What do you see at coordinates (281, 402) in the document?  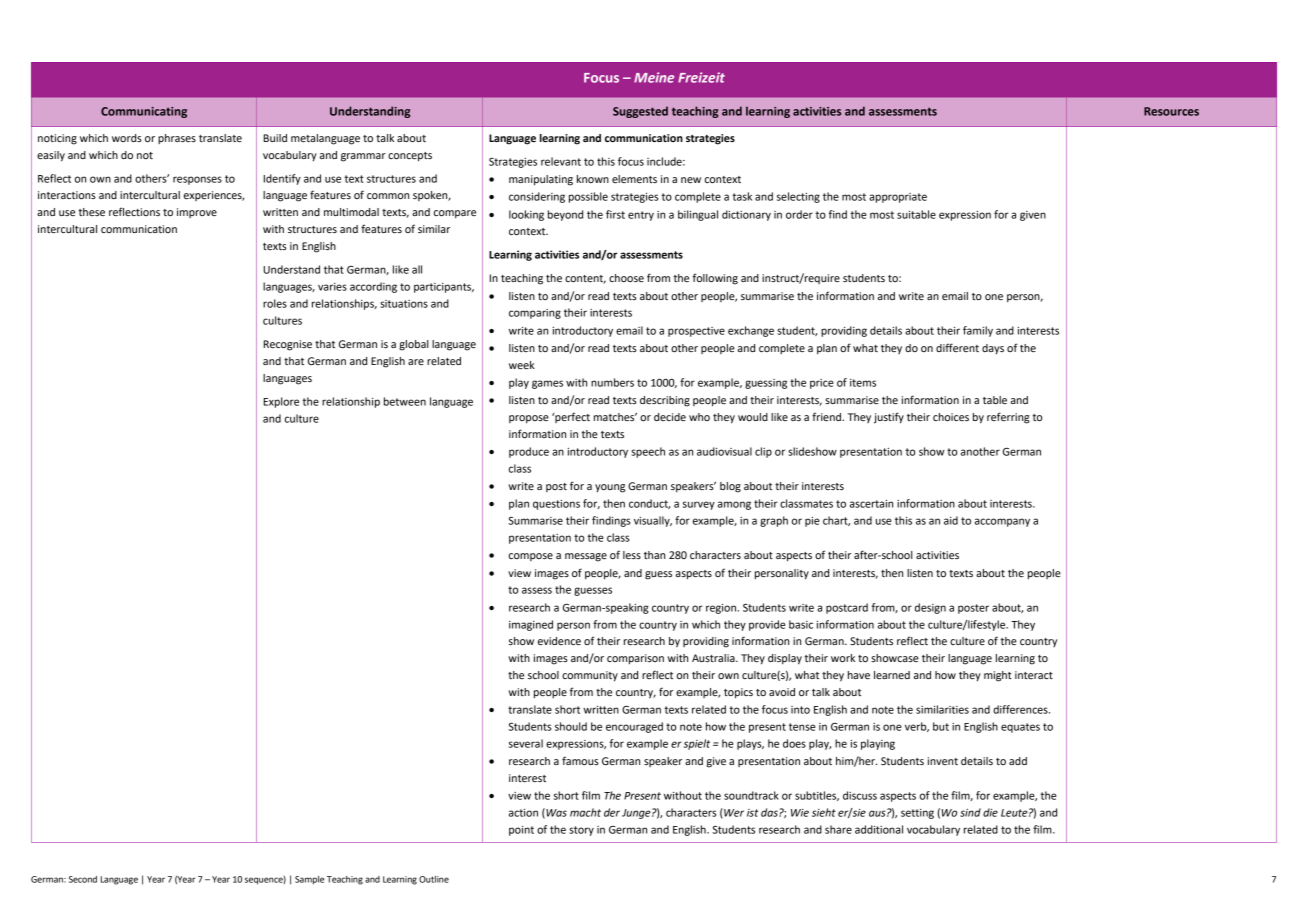 I see `Explore` at bounding box center [281, 402].
